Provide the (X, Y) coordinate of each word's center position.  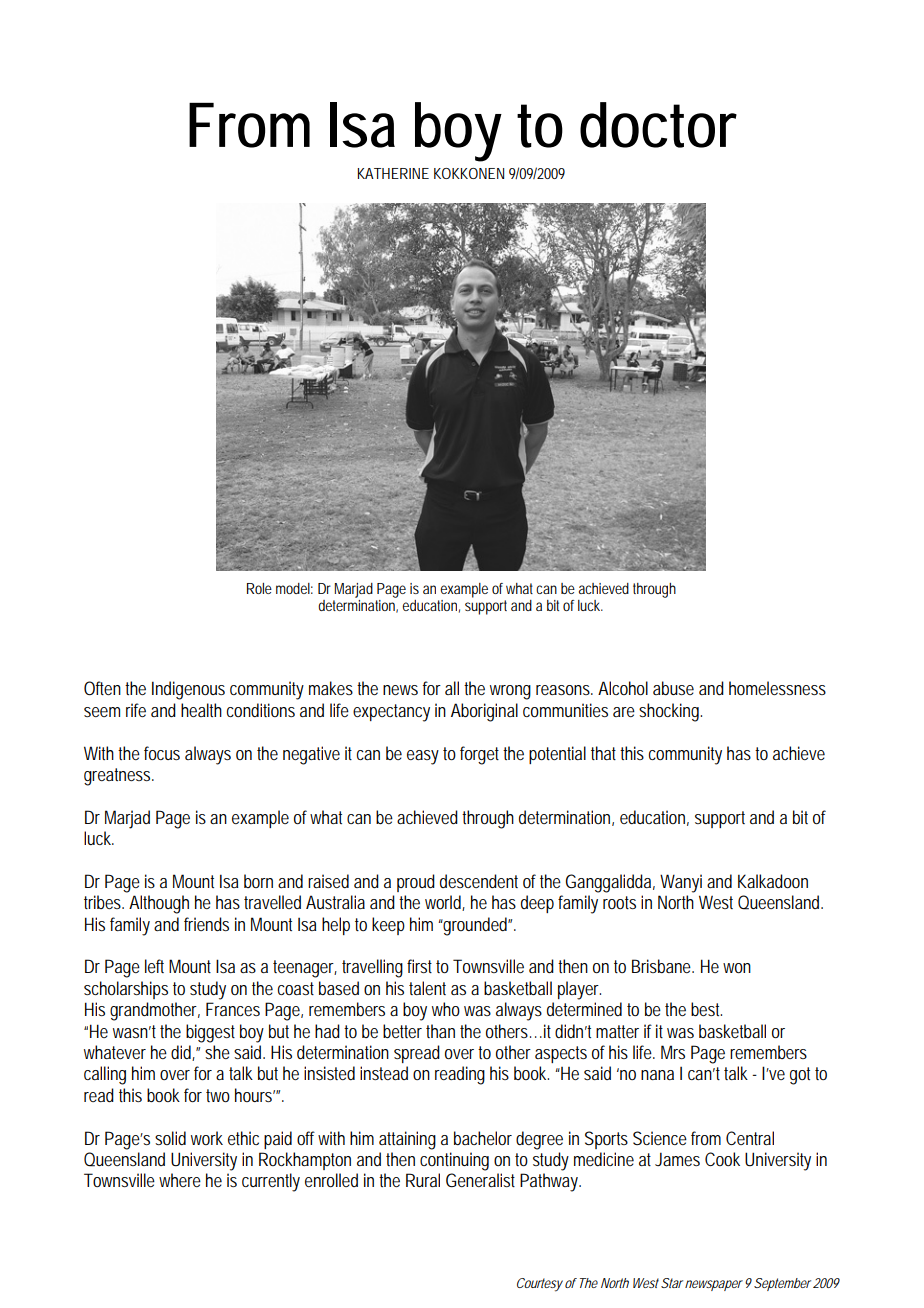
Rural (423, 1180)
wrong (510, 692)
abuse (673, 688)
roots (619, 902)
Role (259, 588)
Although (159, 904)
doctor (658, 125)
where (180, 1180)
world (445, 903)
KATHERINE (393, 173)
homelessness (777, 688)
